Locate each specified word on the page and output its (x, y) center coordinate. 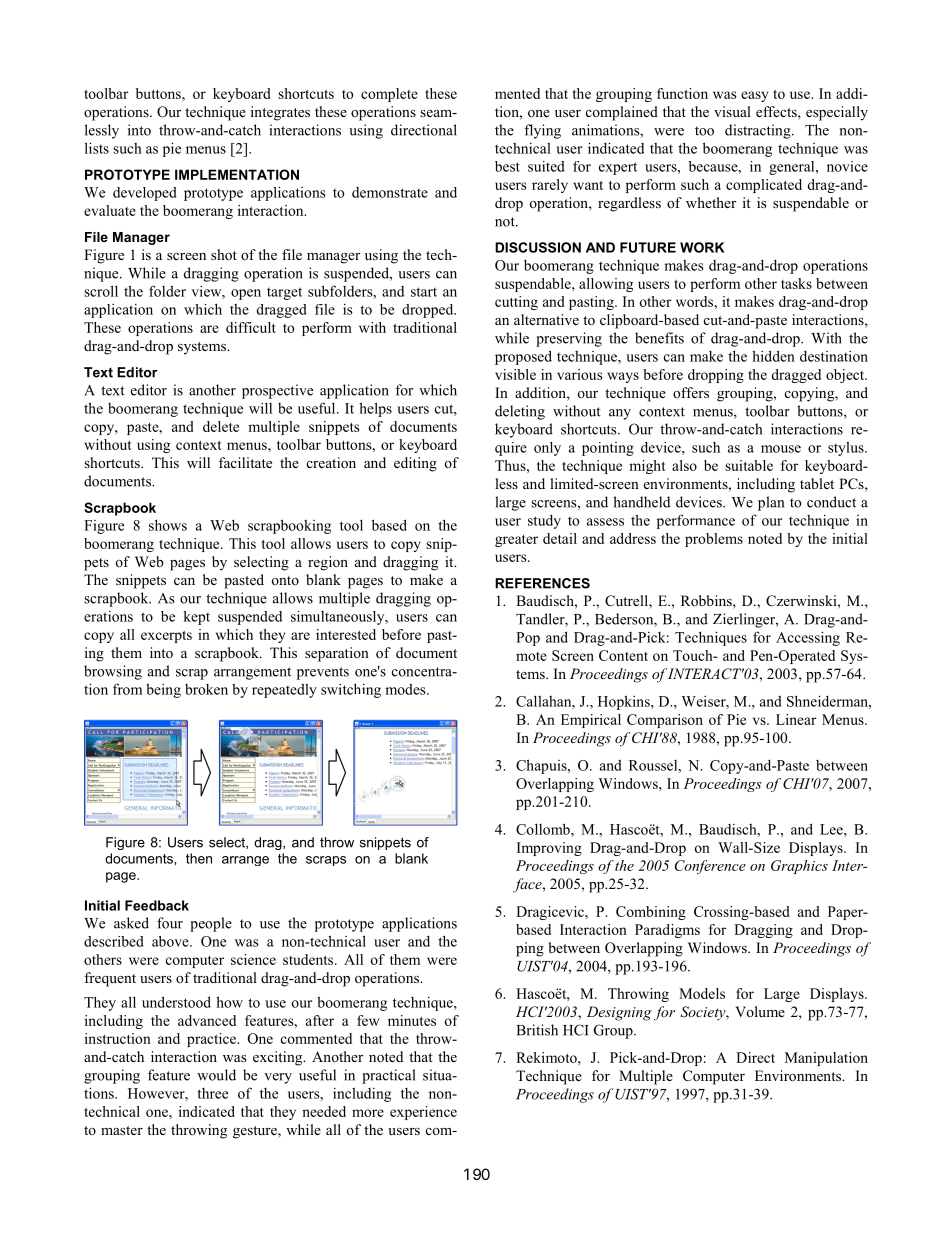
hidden (773, 356)
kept (196, 618)
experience (423, 1113)
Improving (549, 849)
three (212, 1093)
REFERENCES (542, 583)
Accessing (808, 638)
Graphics (799, 867)
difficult (251, 327)
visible (515, 374)
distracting (759, 131)
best (507, 166)
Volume (760, 1011)
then (199, 858)
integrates (280, 113)
